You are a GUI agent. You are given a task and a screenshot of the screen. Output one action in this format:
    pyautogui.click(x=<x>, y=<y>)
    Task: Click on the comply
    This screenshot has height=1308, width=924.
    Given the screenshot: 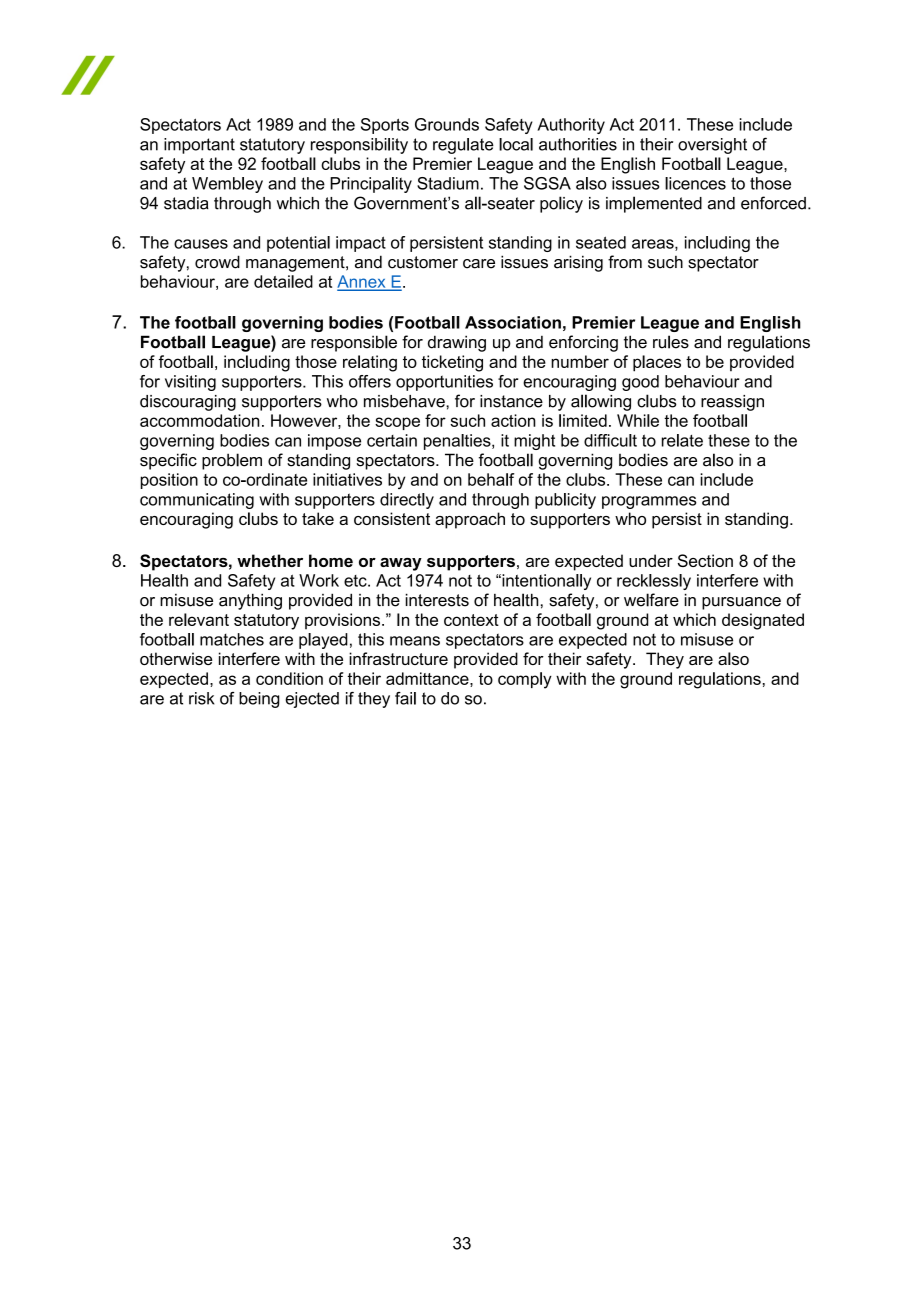 What is the action you would take?
    pyautogui.click(x=525, y=680)
